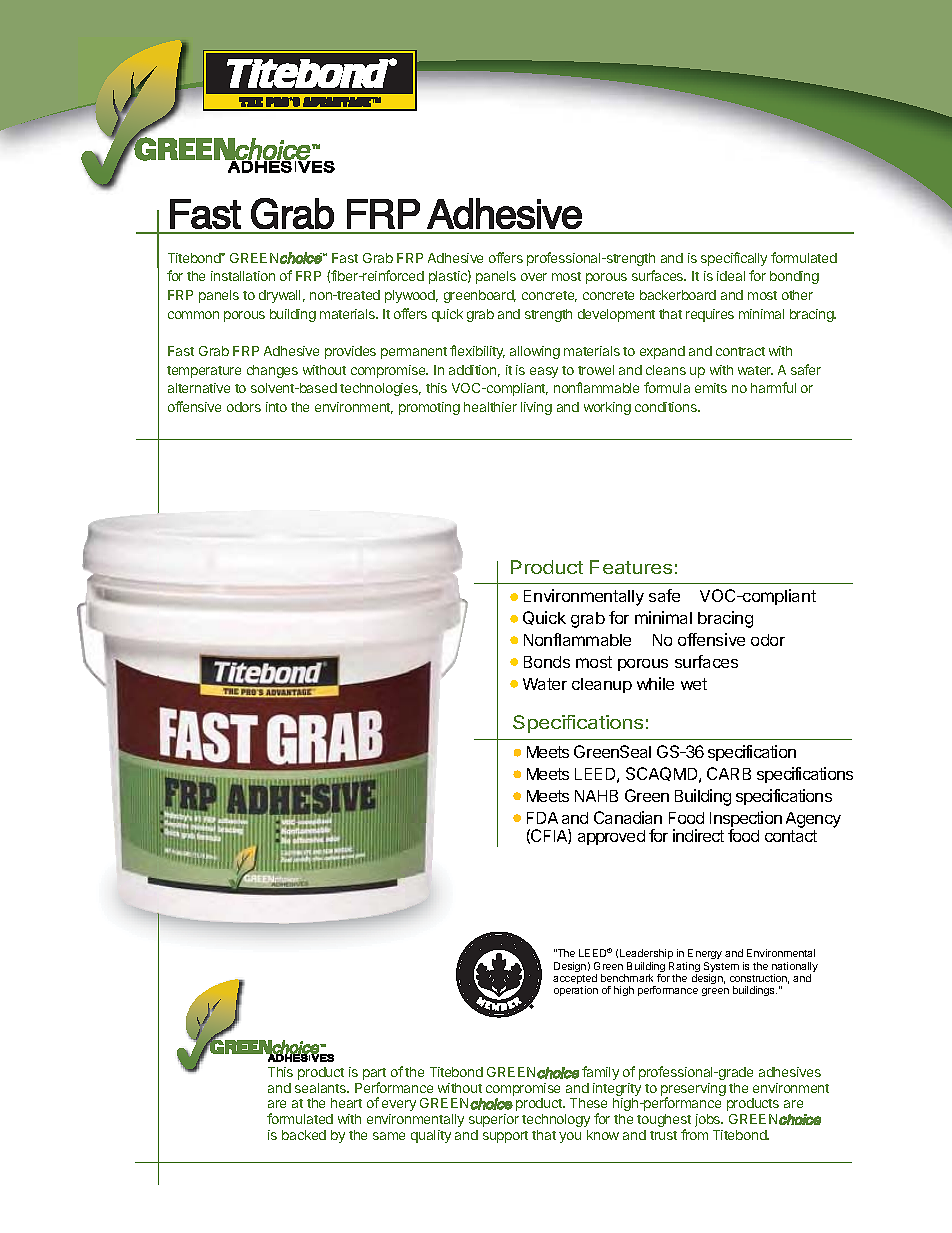 This screenshot has height=1233, width=952. I want to click on cleanup, so click(602, 685).
